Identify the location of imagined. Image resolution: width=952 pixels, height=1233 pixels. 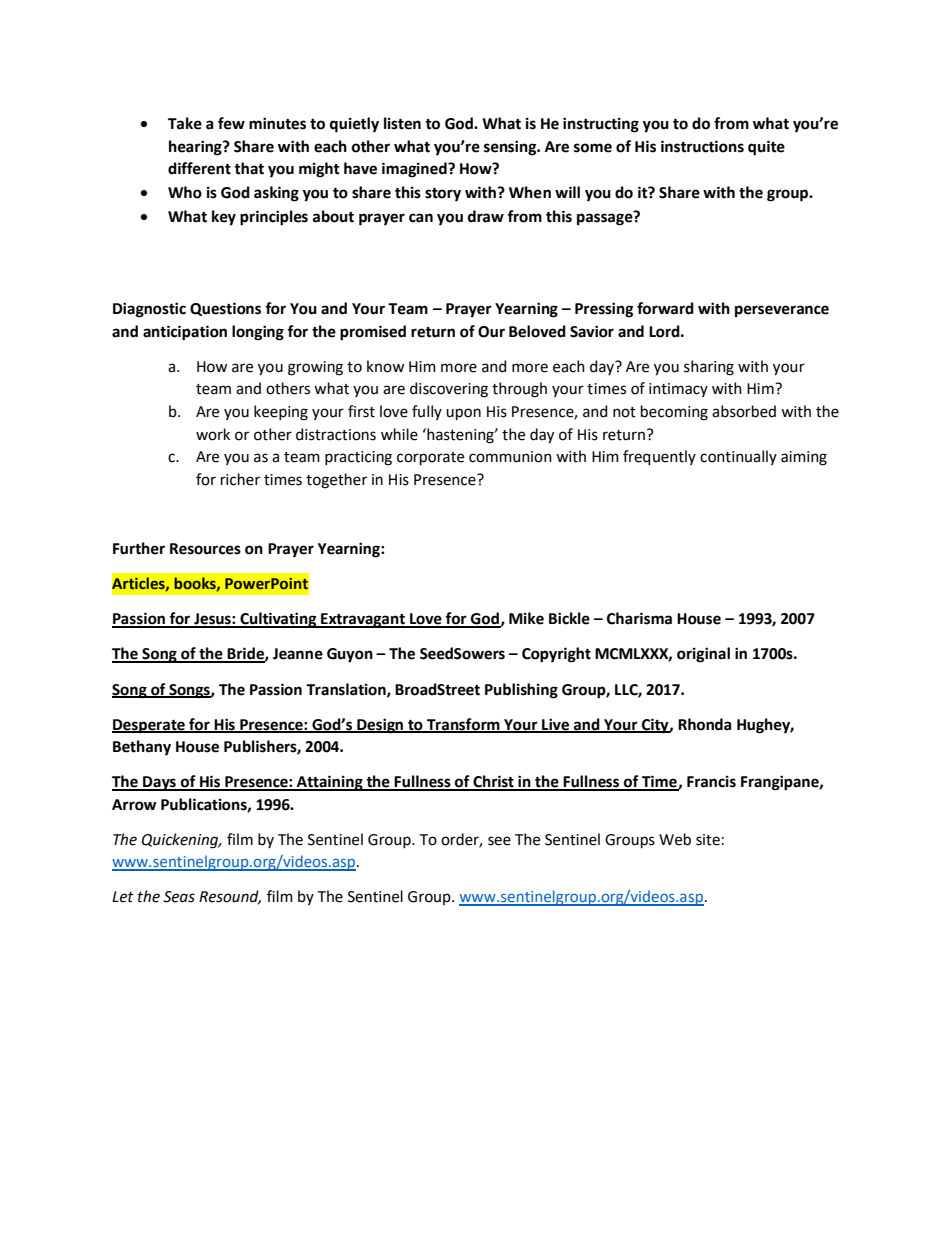
(415, 170).
